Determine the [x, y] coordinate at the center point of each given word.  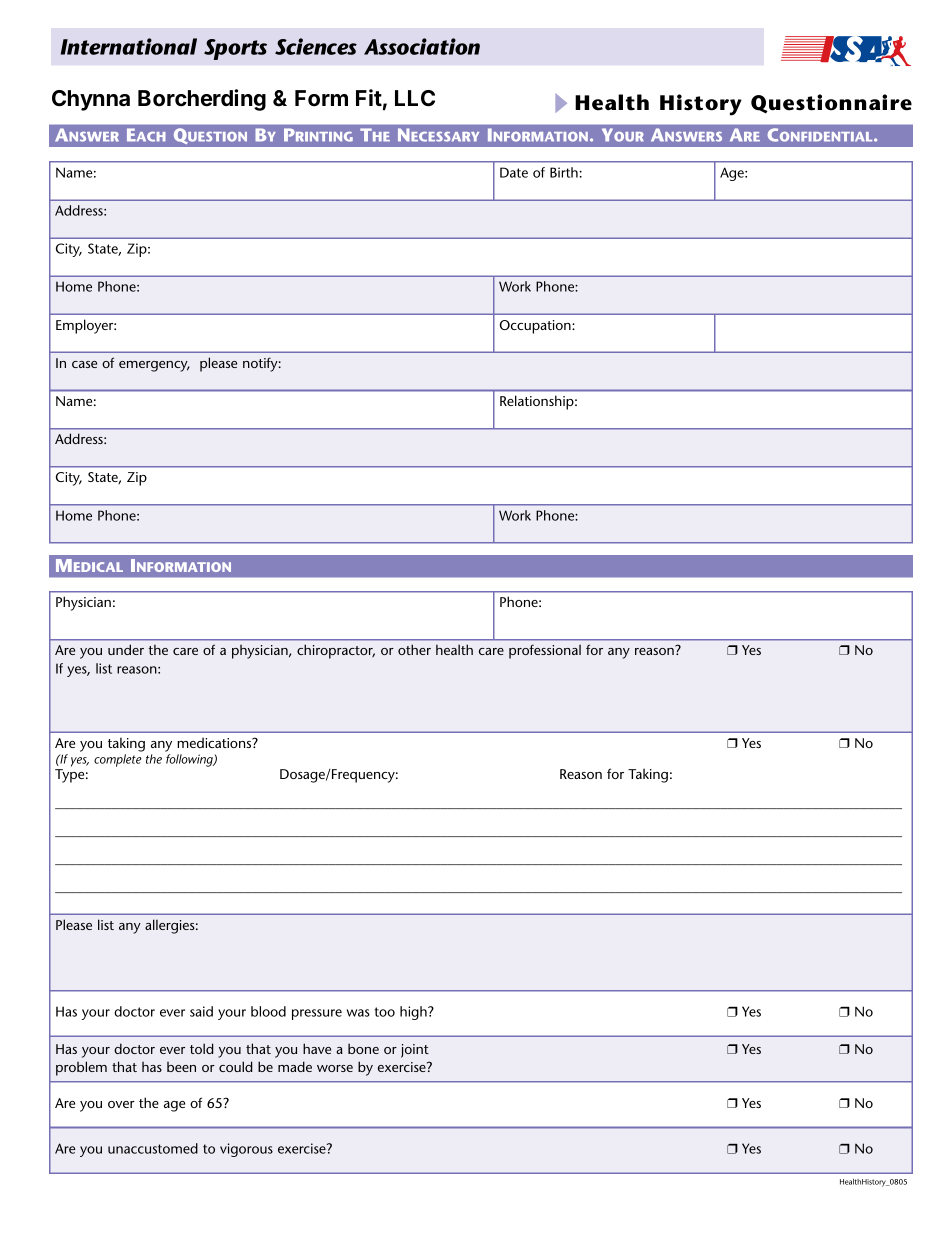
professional [545, 651]
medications [215, 742]
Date [514, 172]
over [121, 1104]
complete [118, 760]
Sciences [316, 46]
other [414, 649]
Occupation [536, 327]
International [129, 46]
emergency [154, 366]
